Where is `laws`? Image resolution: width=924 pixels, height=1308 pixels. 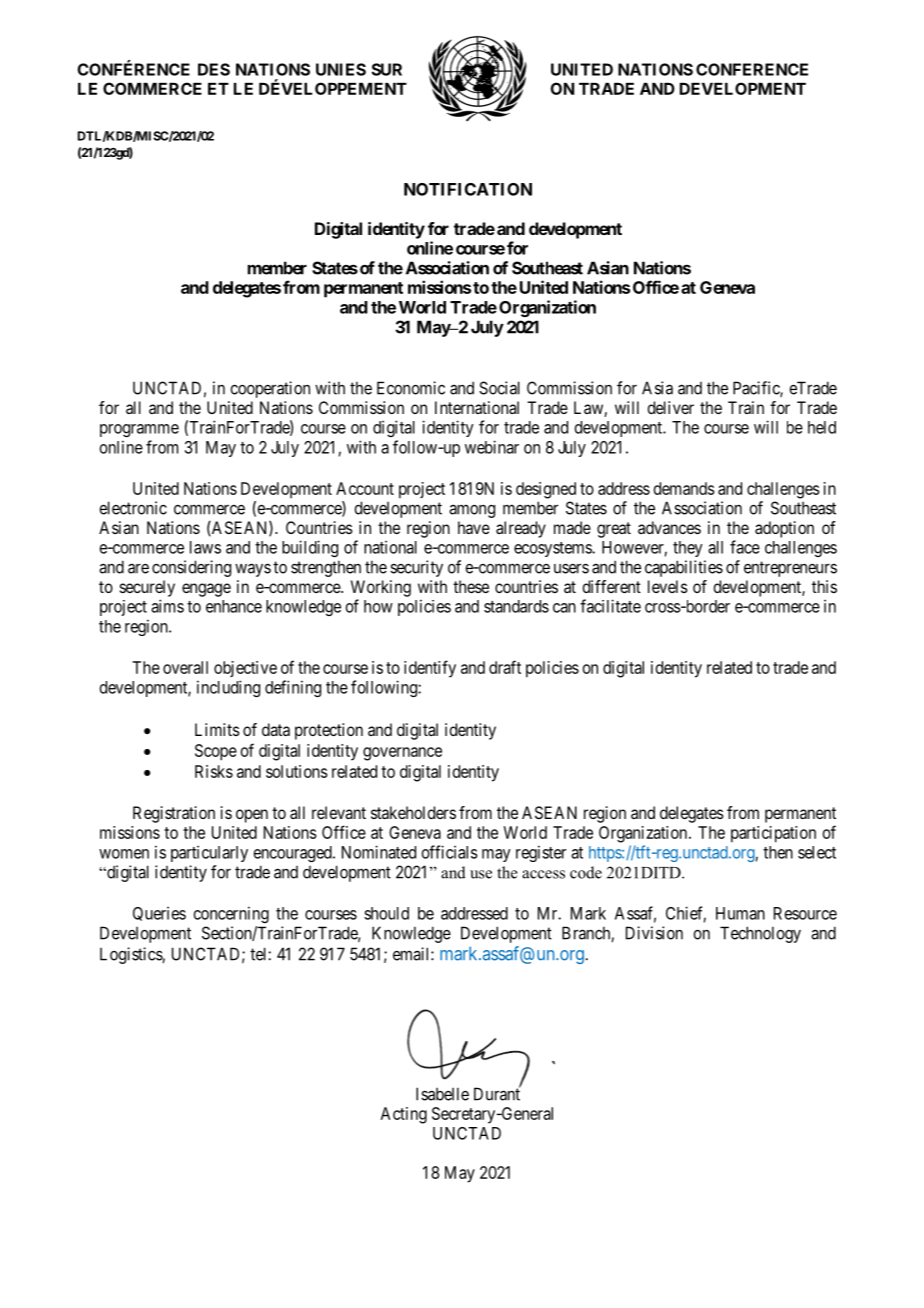 laws is located at coordinates (205, 547).
